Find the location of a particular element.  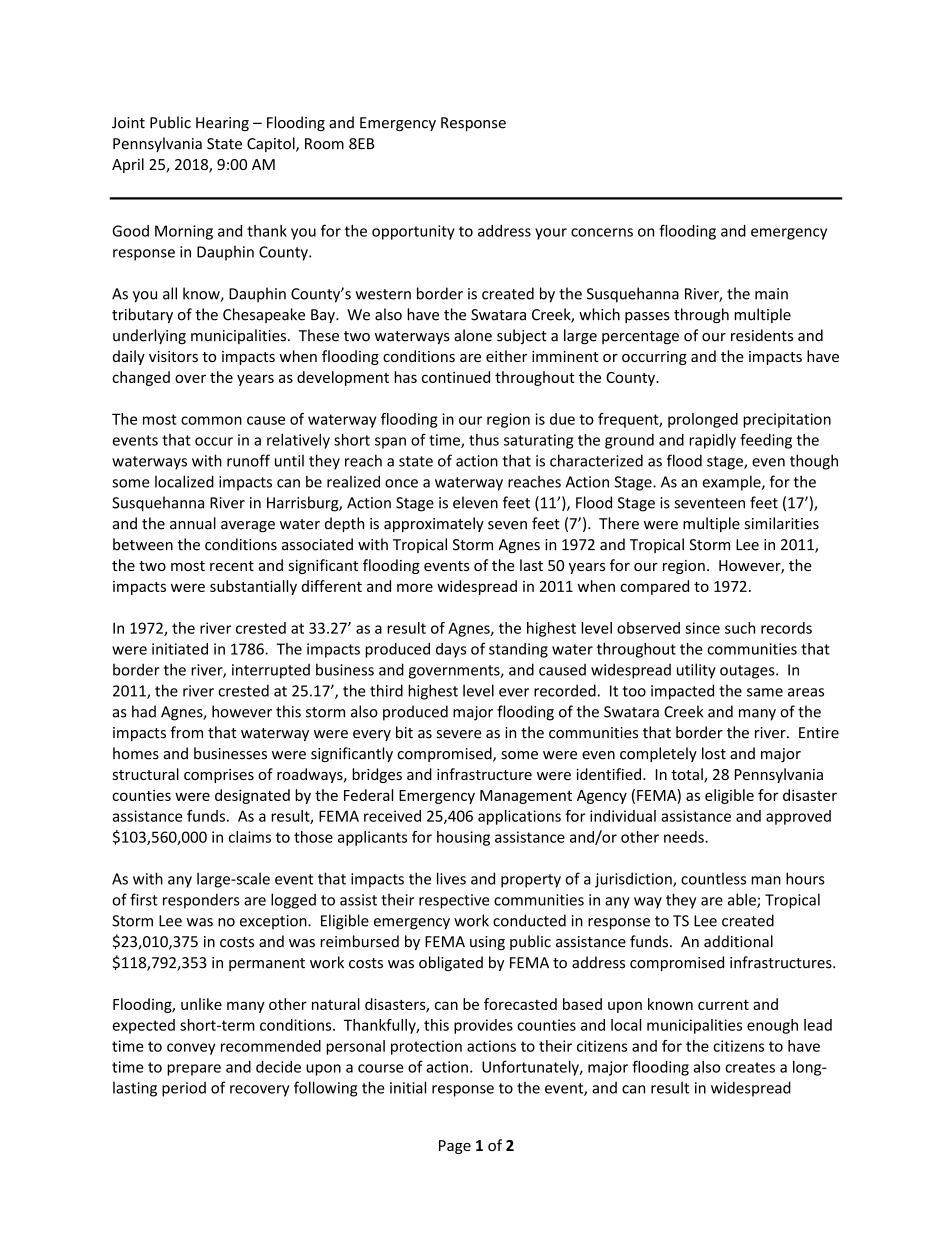

Page is located at coordinates (455, 1147).
